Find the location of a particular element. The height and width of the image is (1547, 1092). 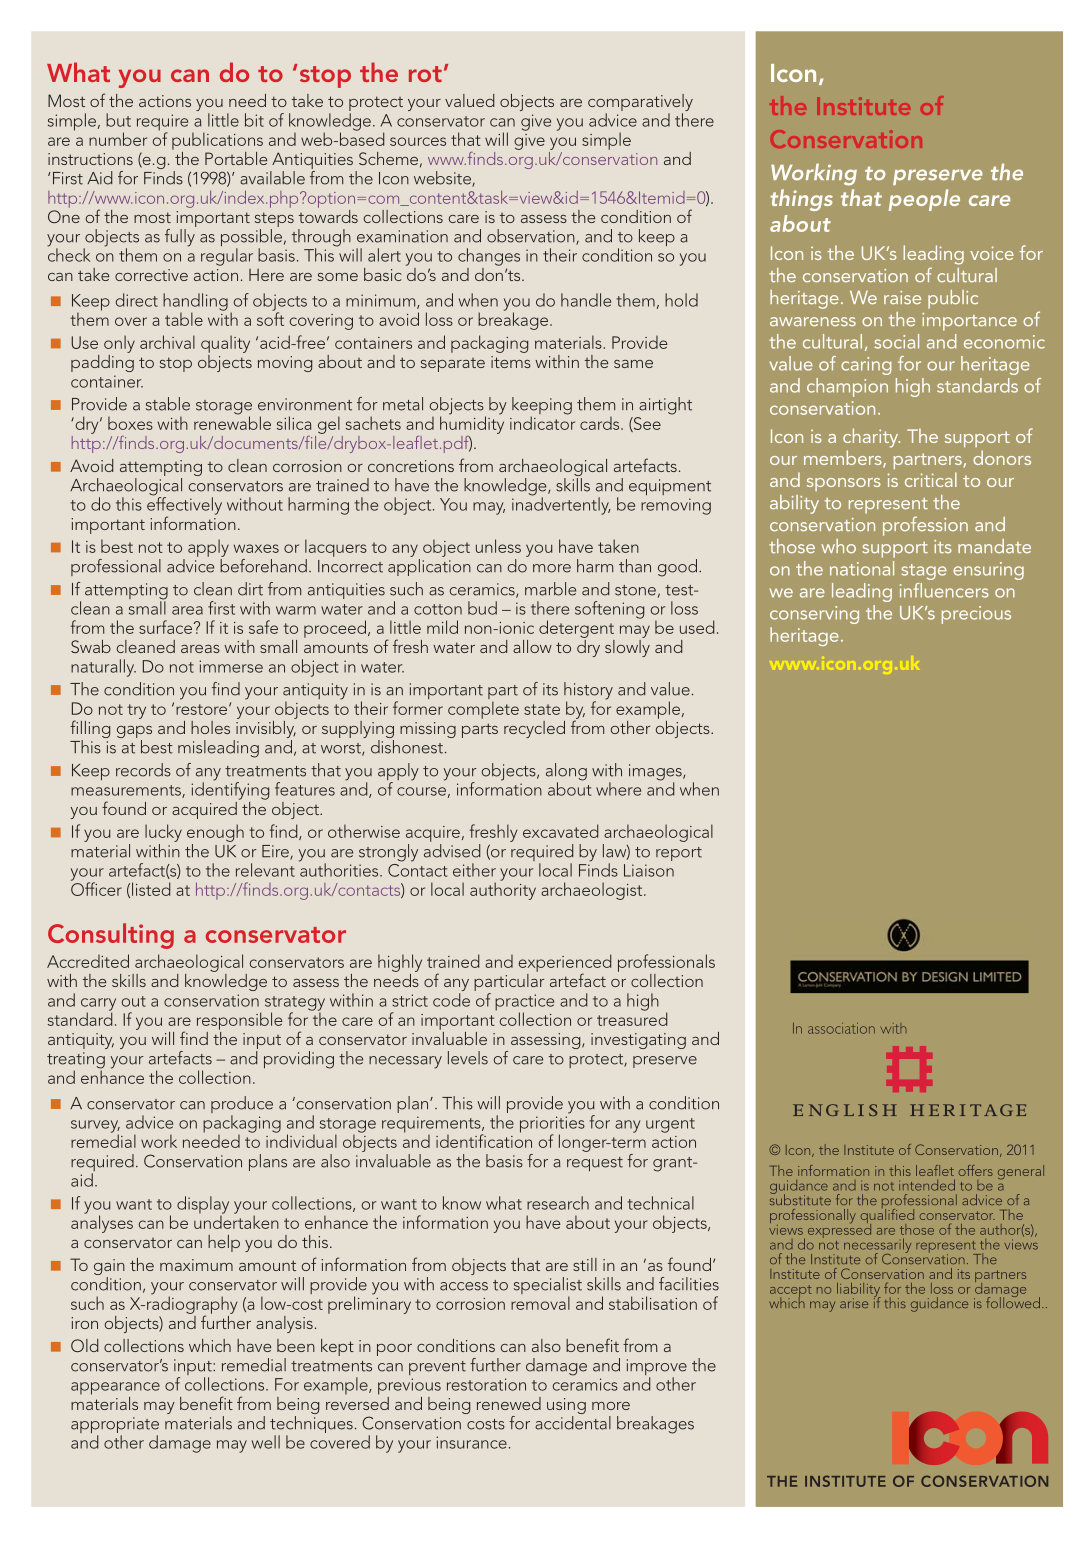

voice is located at coordinates (992, 253).
